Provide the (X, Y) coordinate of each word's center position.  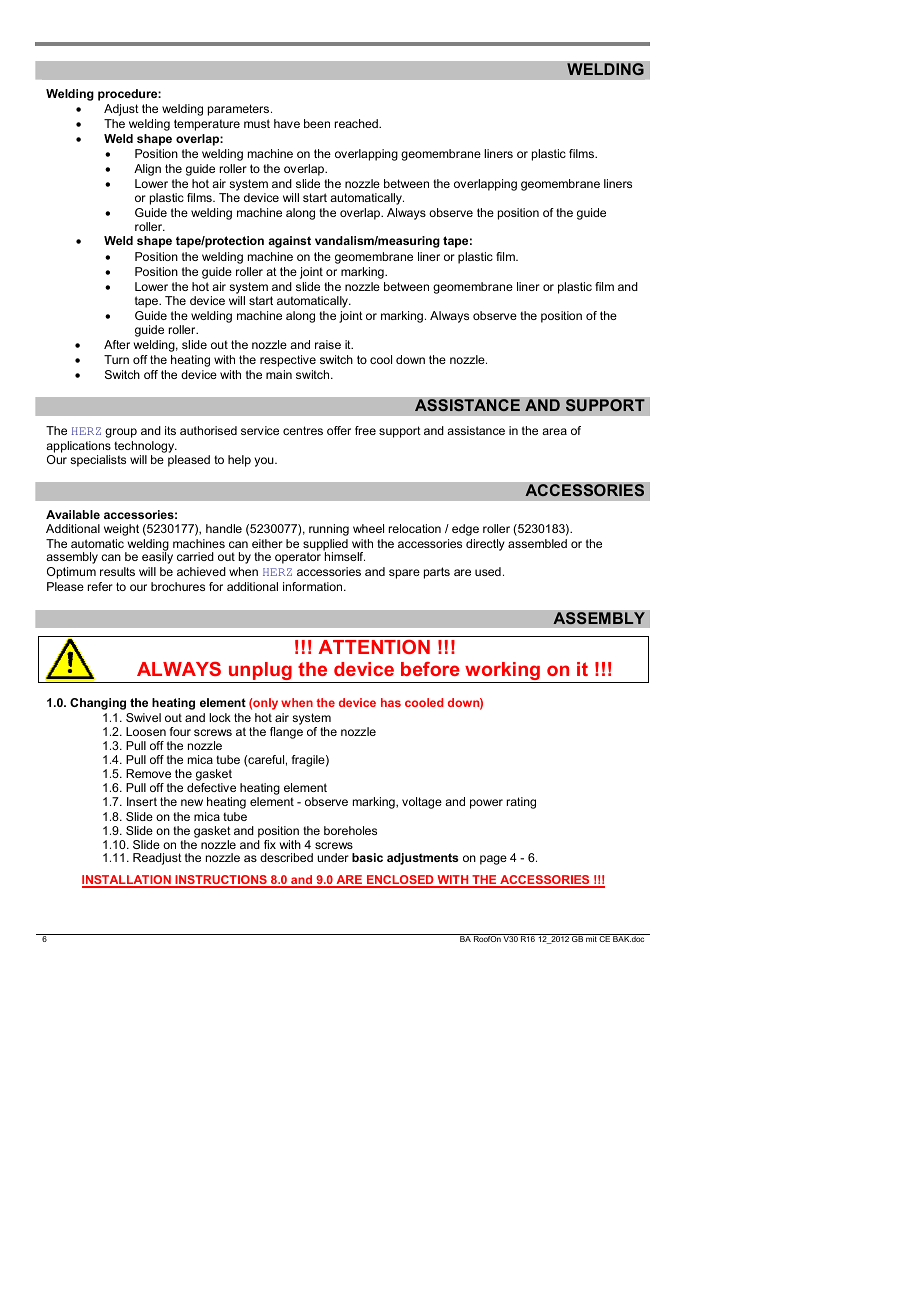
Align (147, 170)
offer (339, 430)
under (333, 857)
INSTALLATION (127, 881)
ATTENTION (374, 647)
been (317, 123)
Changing (98, 704)
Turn (116, 359)
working (502, 672)
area (554, 431)
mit (591, 938)
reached (357, 123)
